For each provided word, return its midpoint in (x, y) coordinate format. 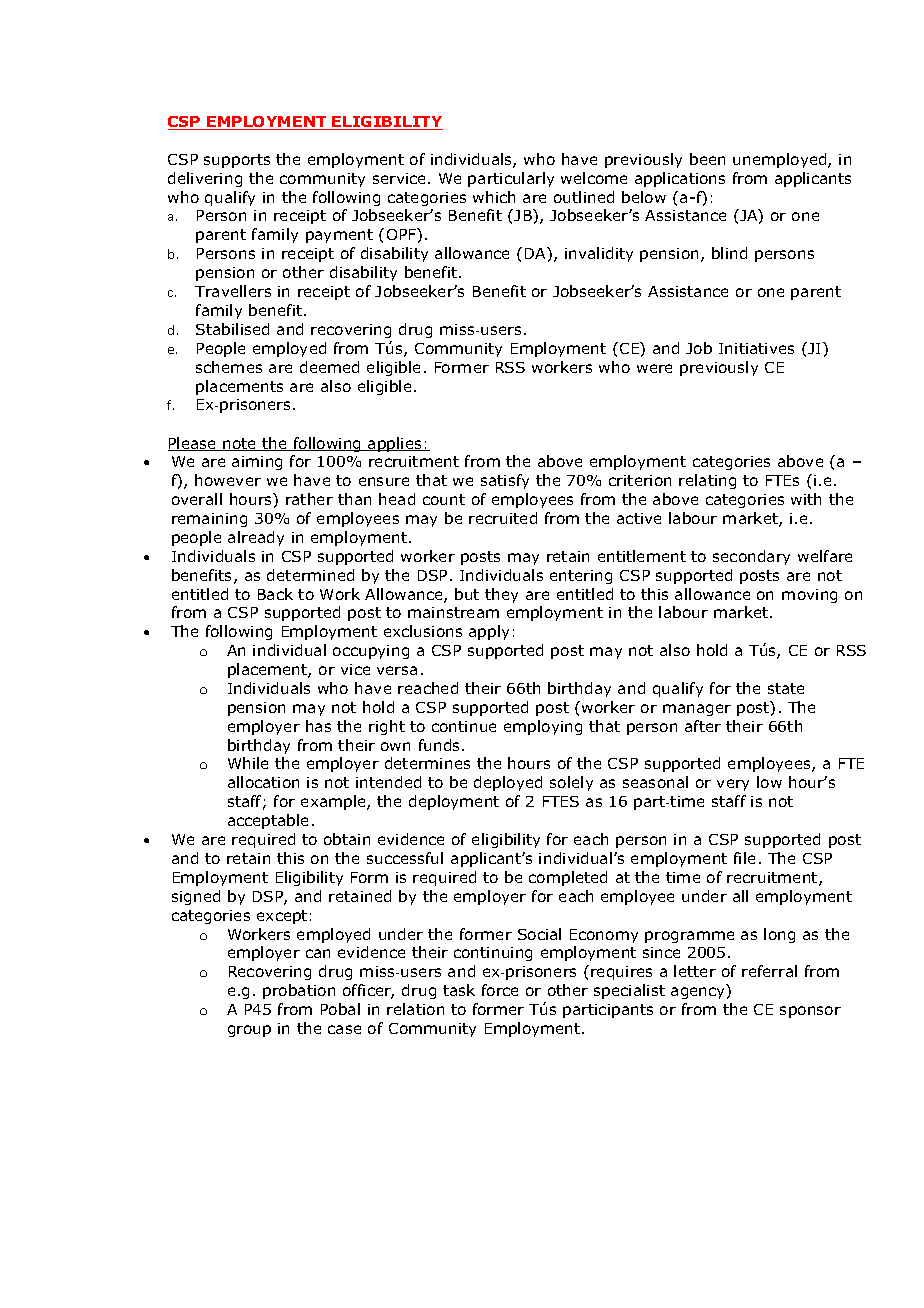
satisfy (505, 481)
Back (275, 594)
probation (299, 991)
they (501, 595)
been (707, 159)
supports (237, 161)
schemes (229, 367)
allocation (263, 782)
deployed (508, 783)
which (494, 197)
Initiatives (756, 348)
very (733, 785)
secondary (751, 557)
